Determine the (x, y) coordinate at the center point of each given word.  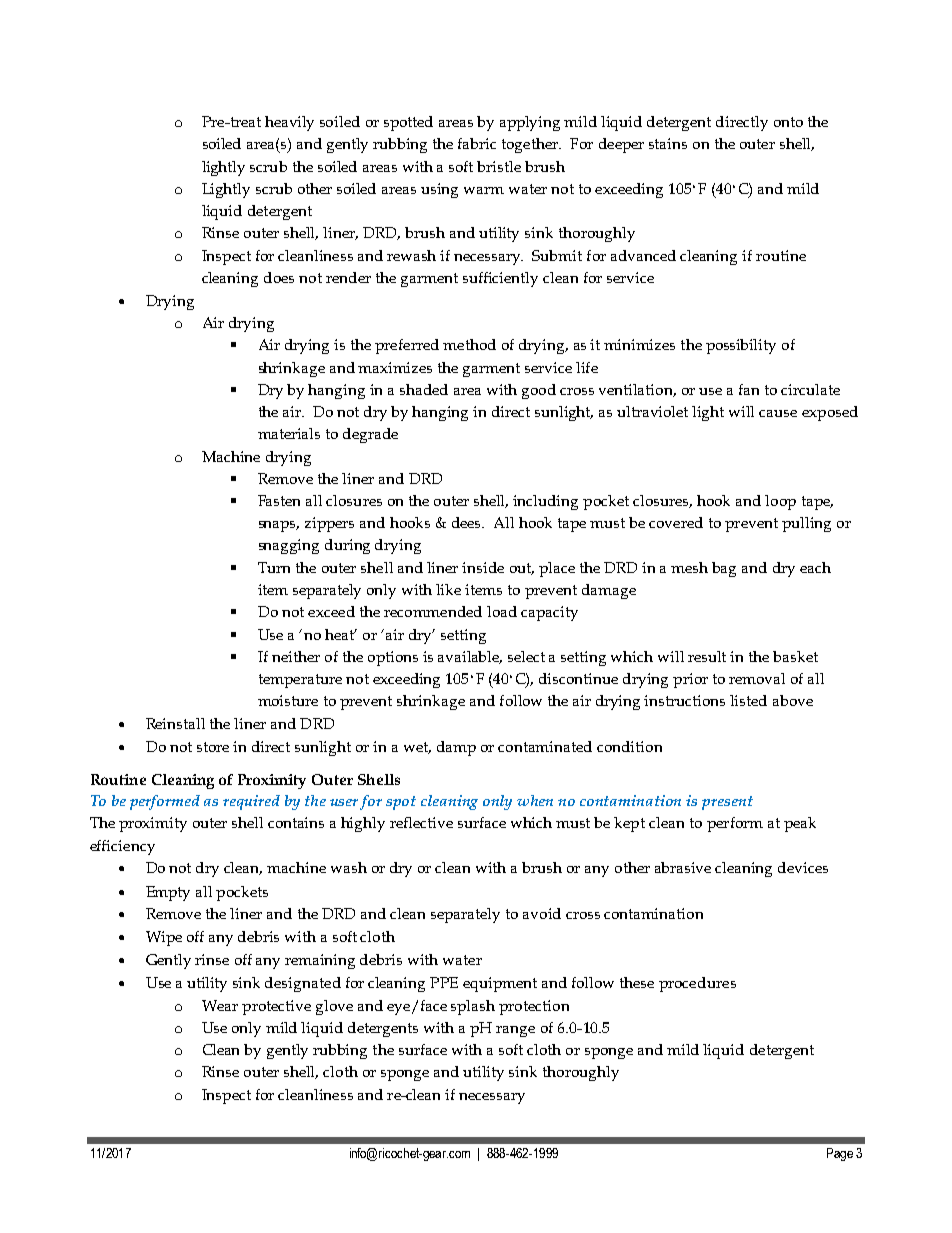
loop (780, 502)
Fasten (279, 500)
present (727, 803)
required (251, 802)
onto (788, 122)
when (535, 800)
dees (468, 522)
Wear (220, 1005)
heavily (289, 123)
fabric (477, 143)
